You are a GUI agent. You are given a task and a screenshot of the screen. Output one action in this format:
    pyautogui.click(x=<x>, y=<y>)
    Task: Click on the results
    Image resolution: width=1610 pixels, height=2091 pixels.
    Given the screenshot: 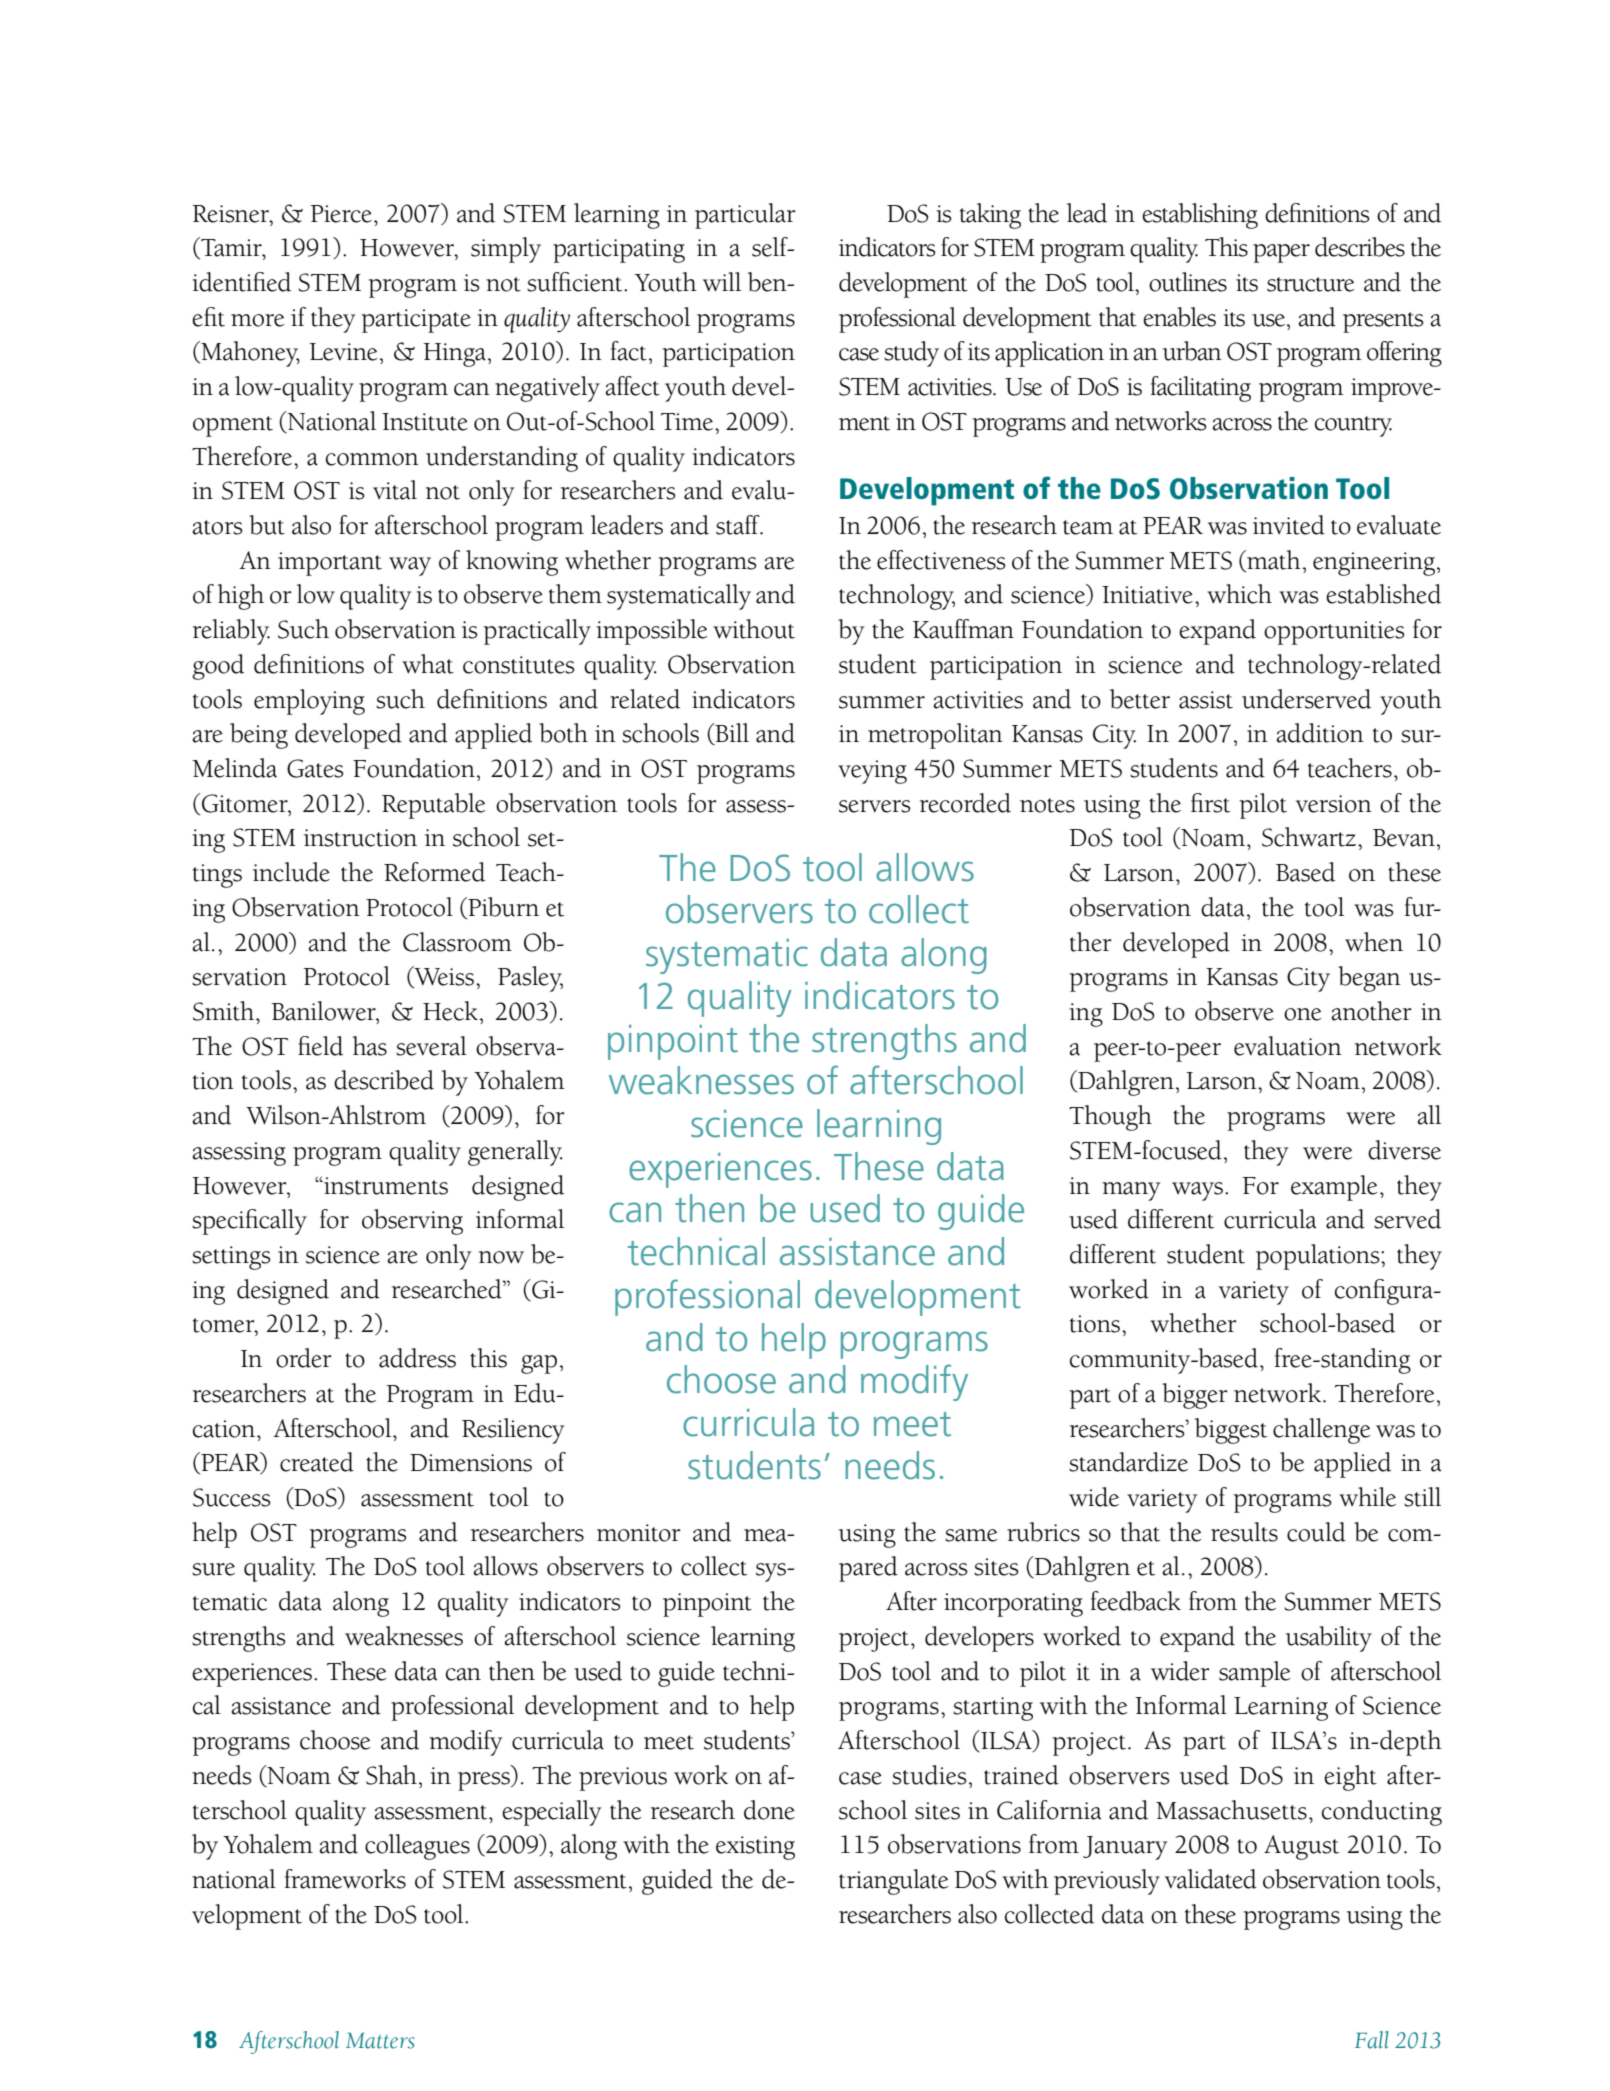 What is the action you would take?
    pyautogui.click(x=1244, y=1532)
